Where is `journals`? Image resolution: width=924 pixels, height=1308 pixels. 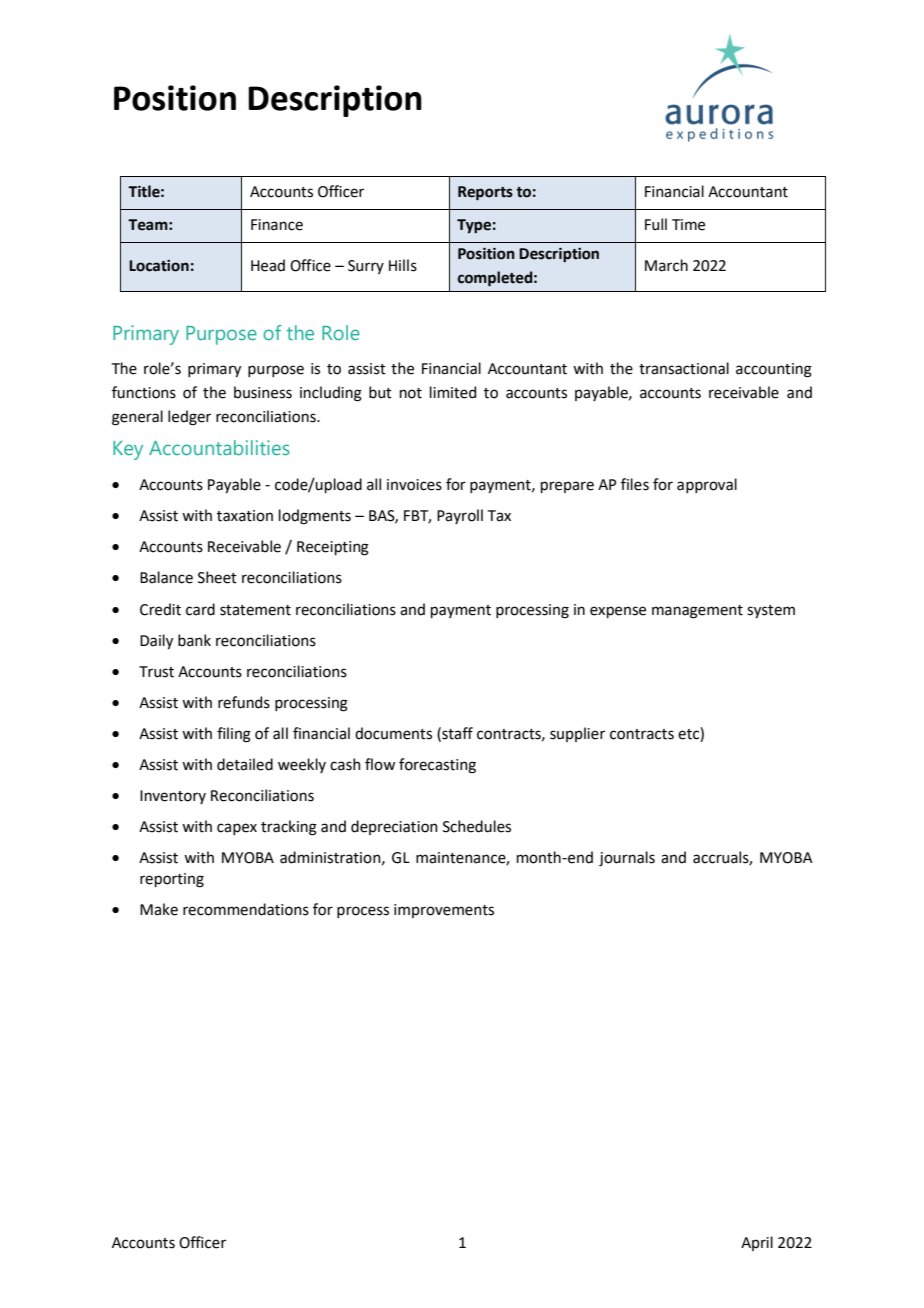
journals is located at coordinates (627, 858).
